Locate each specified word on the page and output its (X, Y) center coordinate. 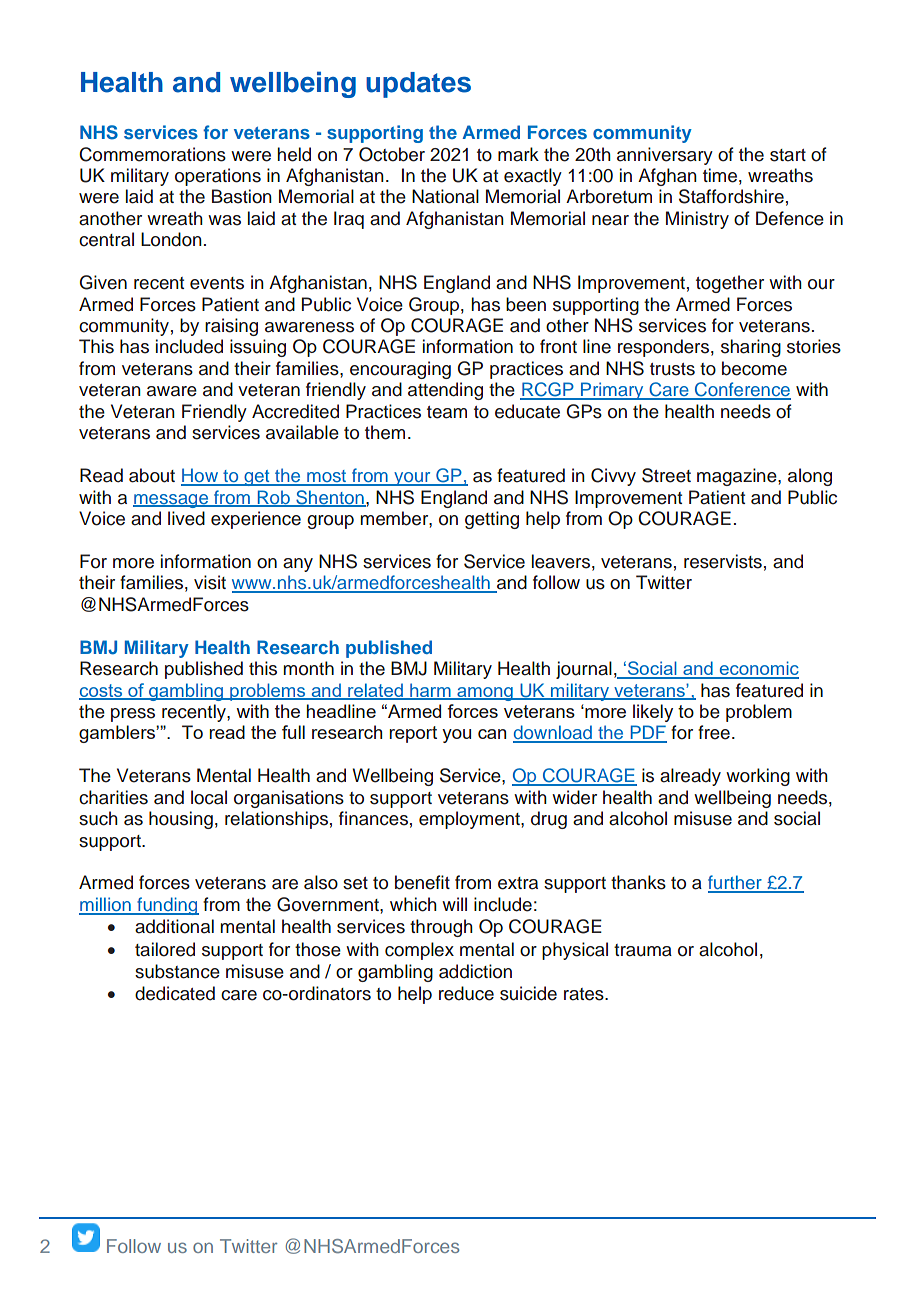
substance (177, 971)
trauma (643, 950)
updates (418, 85)
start (788, 155)
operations (218, 177)
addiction (475, 971)
